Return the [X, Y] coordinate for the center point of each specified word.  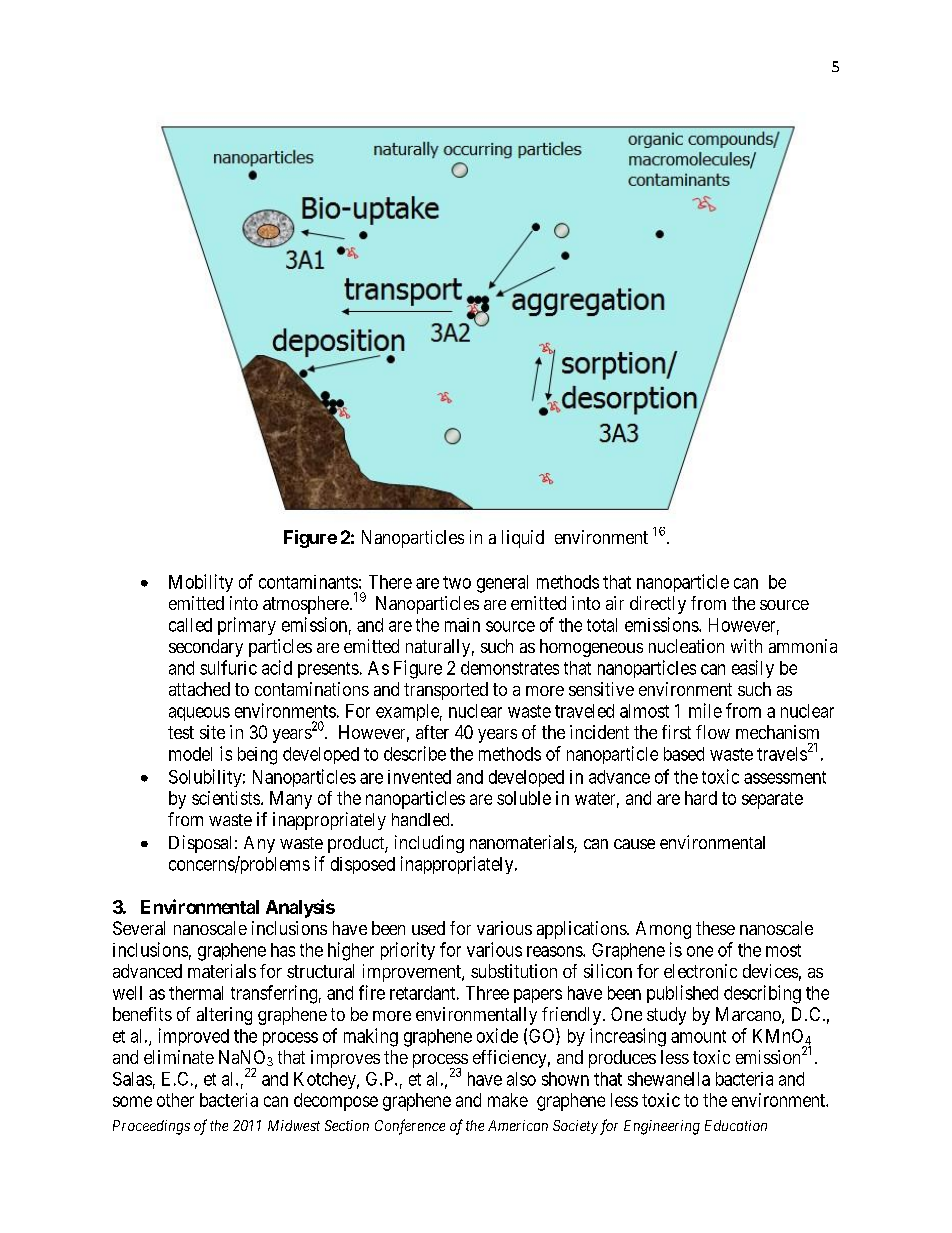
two [457, 582]
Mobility [201, 583]
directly [658, 605]
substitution [514, 971]
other [175, 1100]
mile [705, 710]
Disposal [200, 844]
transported [446, 691]
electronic [700, 971]
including [429, 844]
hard [701, 798]
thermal [196, 993]
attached [199, 689]
